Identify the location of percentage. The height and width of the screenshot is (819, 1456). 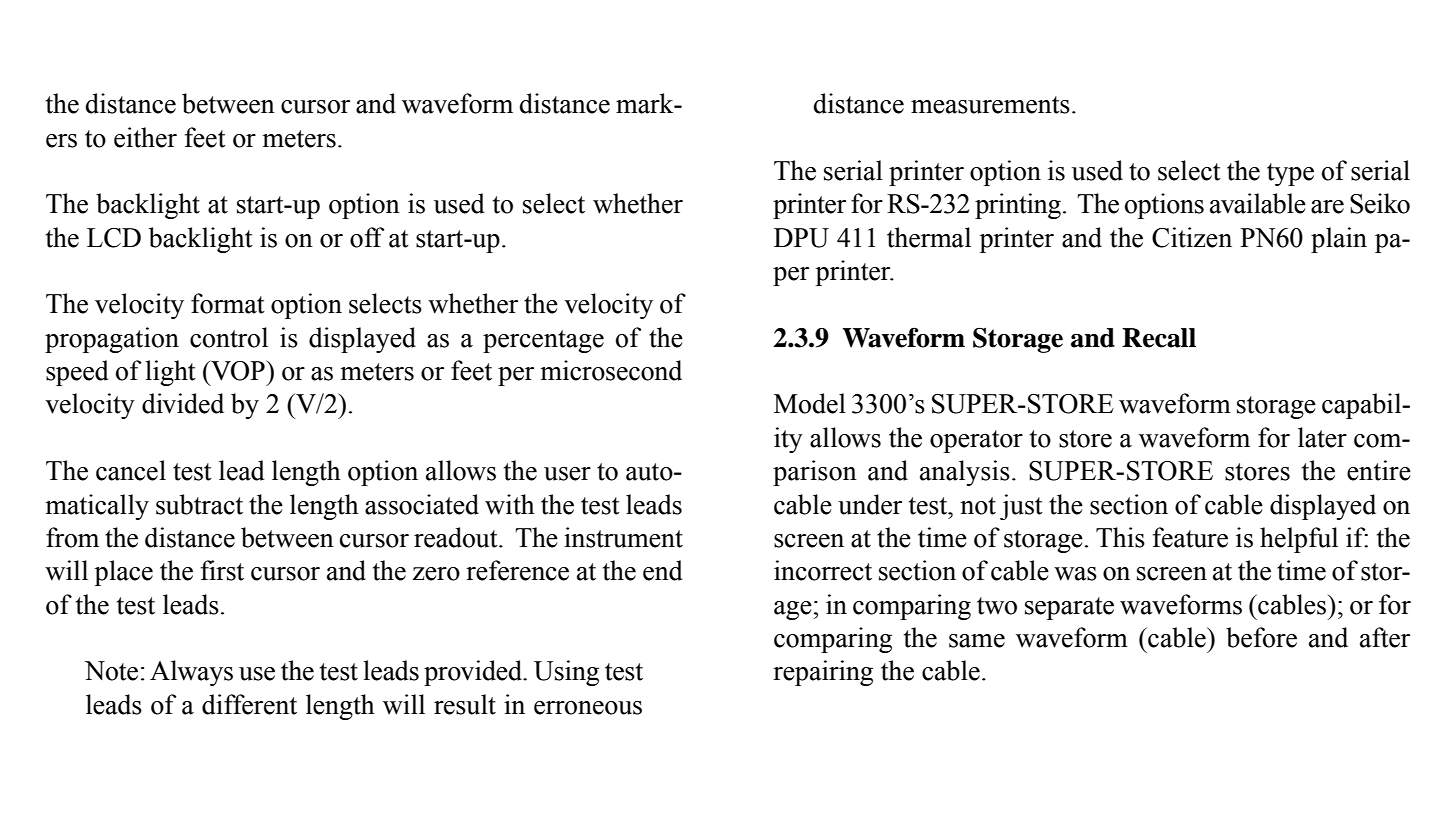
(543, 341).
